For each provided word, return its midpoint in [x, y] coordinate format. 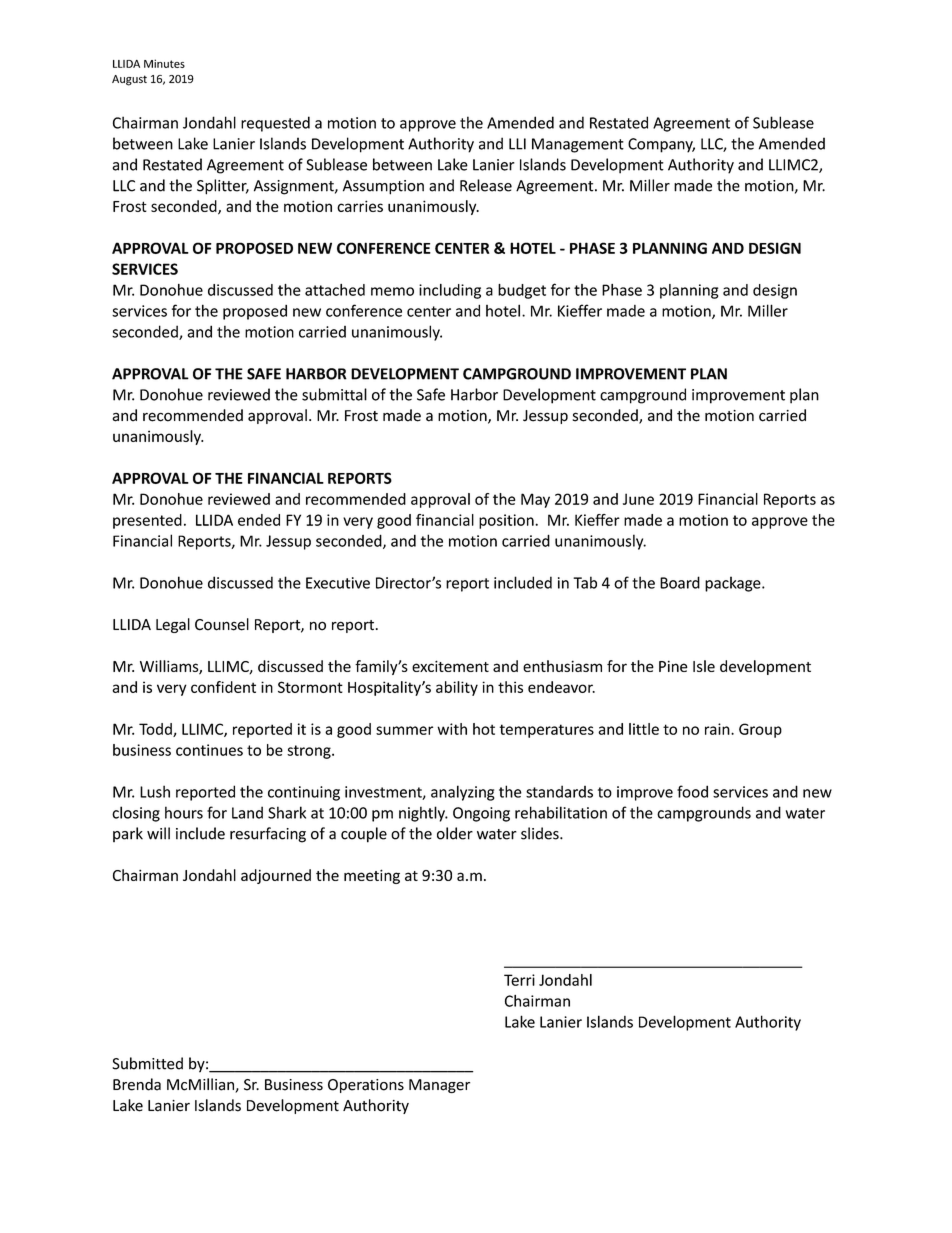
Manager [439, 1086]
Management [578, 145]
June [638, 499]
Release [486, 185]
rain [718, 729]
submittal [334, 394]
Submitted [147, 1063]
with [452, 729]
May [535, 500]
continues [209, 750]
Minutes [164, 63]
